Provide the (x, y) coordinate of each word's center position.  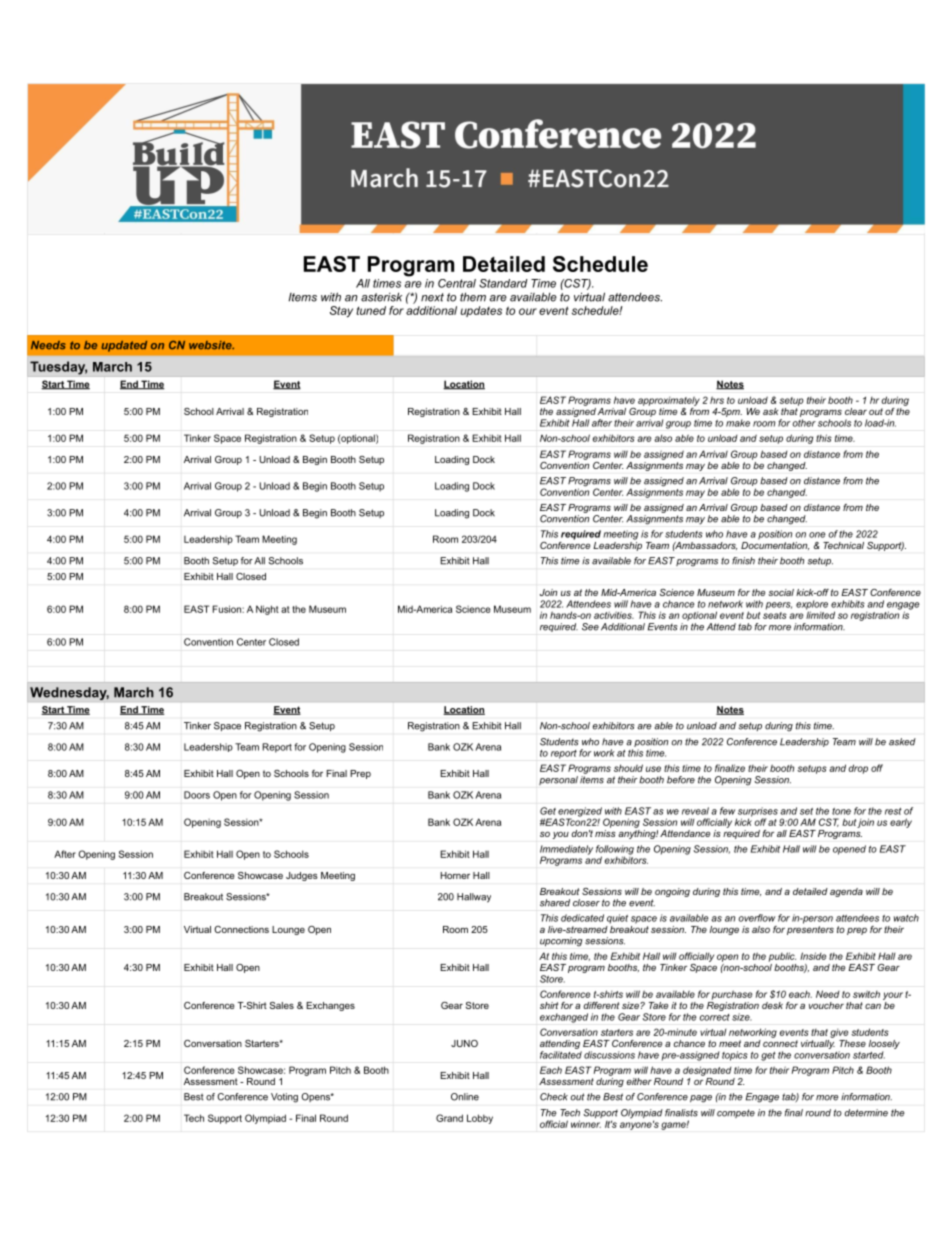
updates (481, 311)
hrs (717, 400)
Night (267, 610)
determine (866, 1113)
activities (614, 615)
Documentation (775, 544)
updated (124, 346)
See (590, 627)
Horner (455, 875)
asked (902, 742)
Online (465, 1097)
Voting (284, 1098)
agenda (846, 892)
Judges (302, 876)
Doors (197, 795)
